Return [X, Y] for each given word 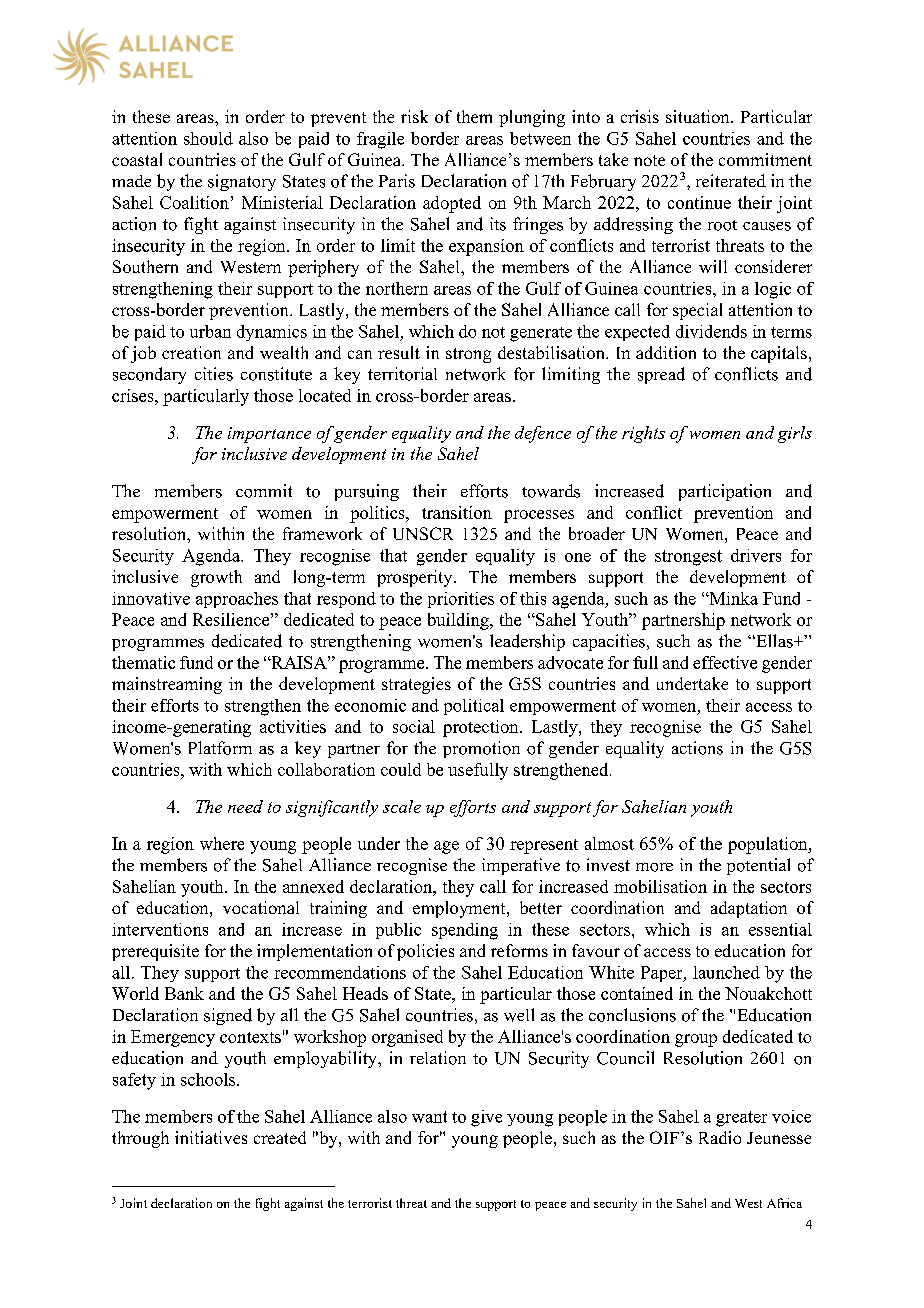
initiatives [211, 1137]
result [399, 352]
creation [191, 352]
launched [726, 972]
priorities [461, 600]
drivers [756, 555]
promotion [481, 749]
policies [425, 952]
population [769, 845]
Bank [184, 993]
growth [216, 578]
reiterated [731, 180]
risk [414, 116]
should [208, 138]
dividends [711, 331]
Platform [220, 748]
